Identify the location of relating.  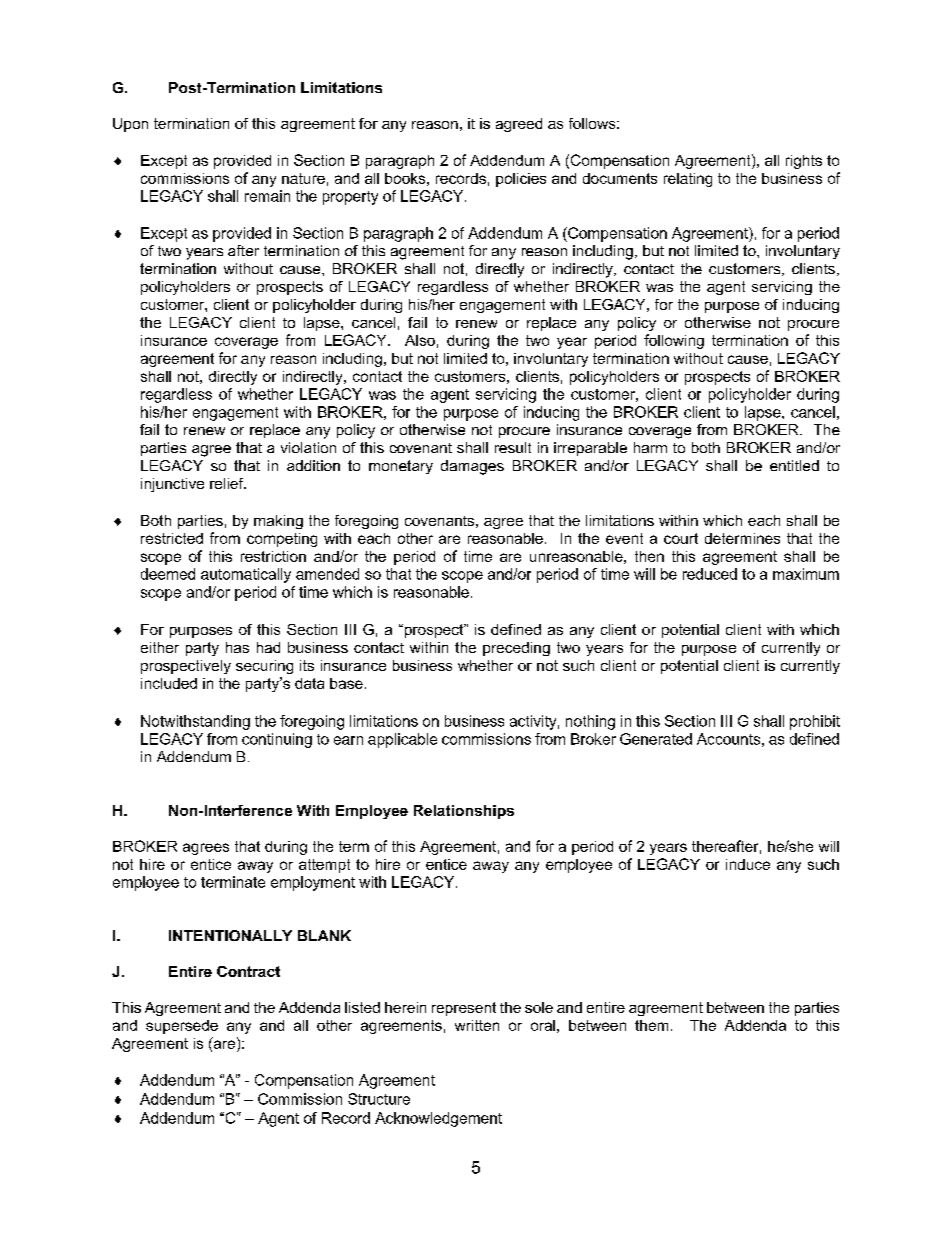
(688, 180).
